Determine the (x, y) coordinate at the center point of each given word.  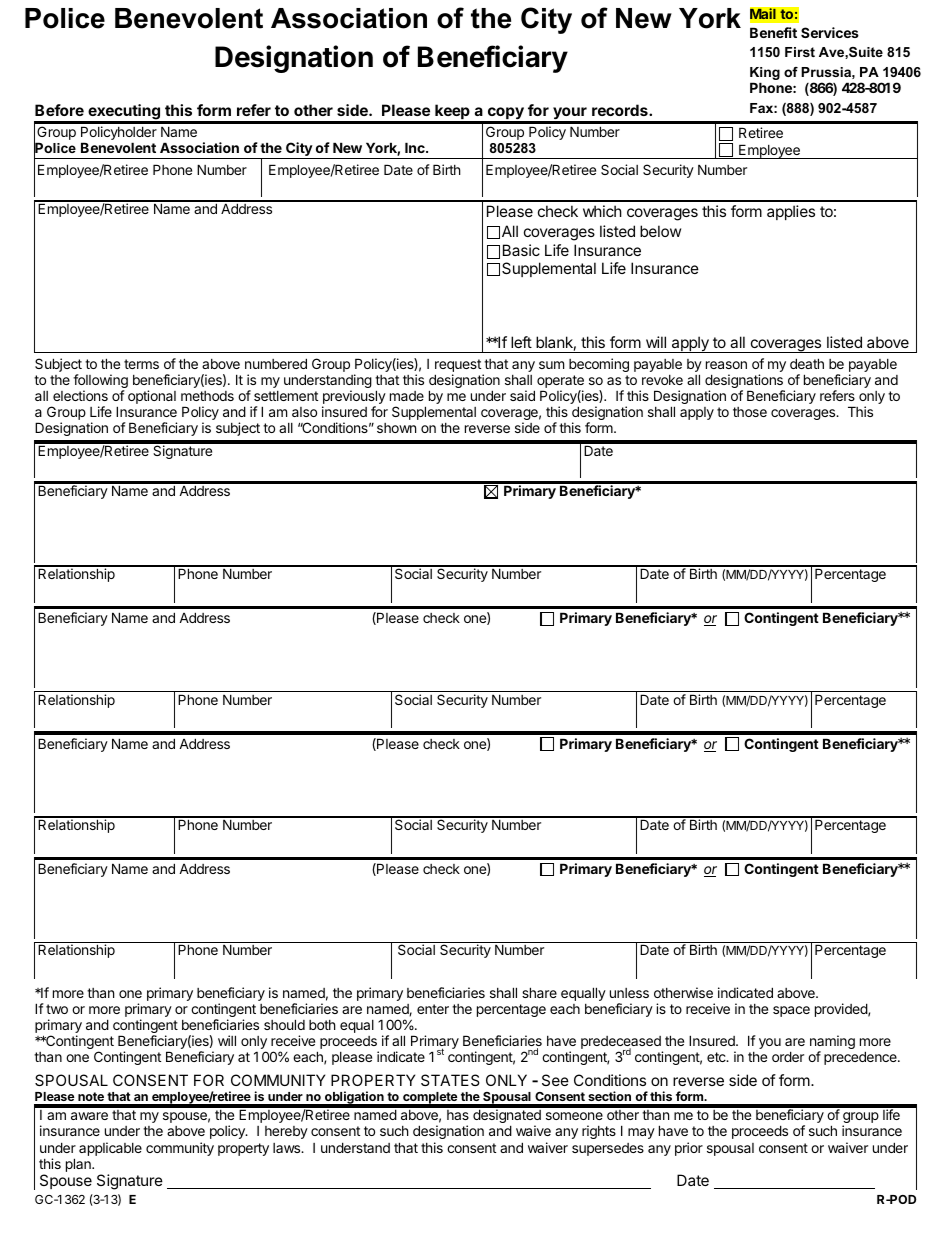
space (791, 1011)
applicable (110, 1149)
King (765, 73)
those (750, 412)
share (539, 992)
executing (124, 113)
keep (452, 113)
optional (152, 397)
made (407, 396)
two (57, 1009)
